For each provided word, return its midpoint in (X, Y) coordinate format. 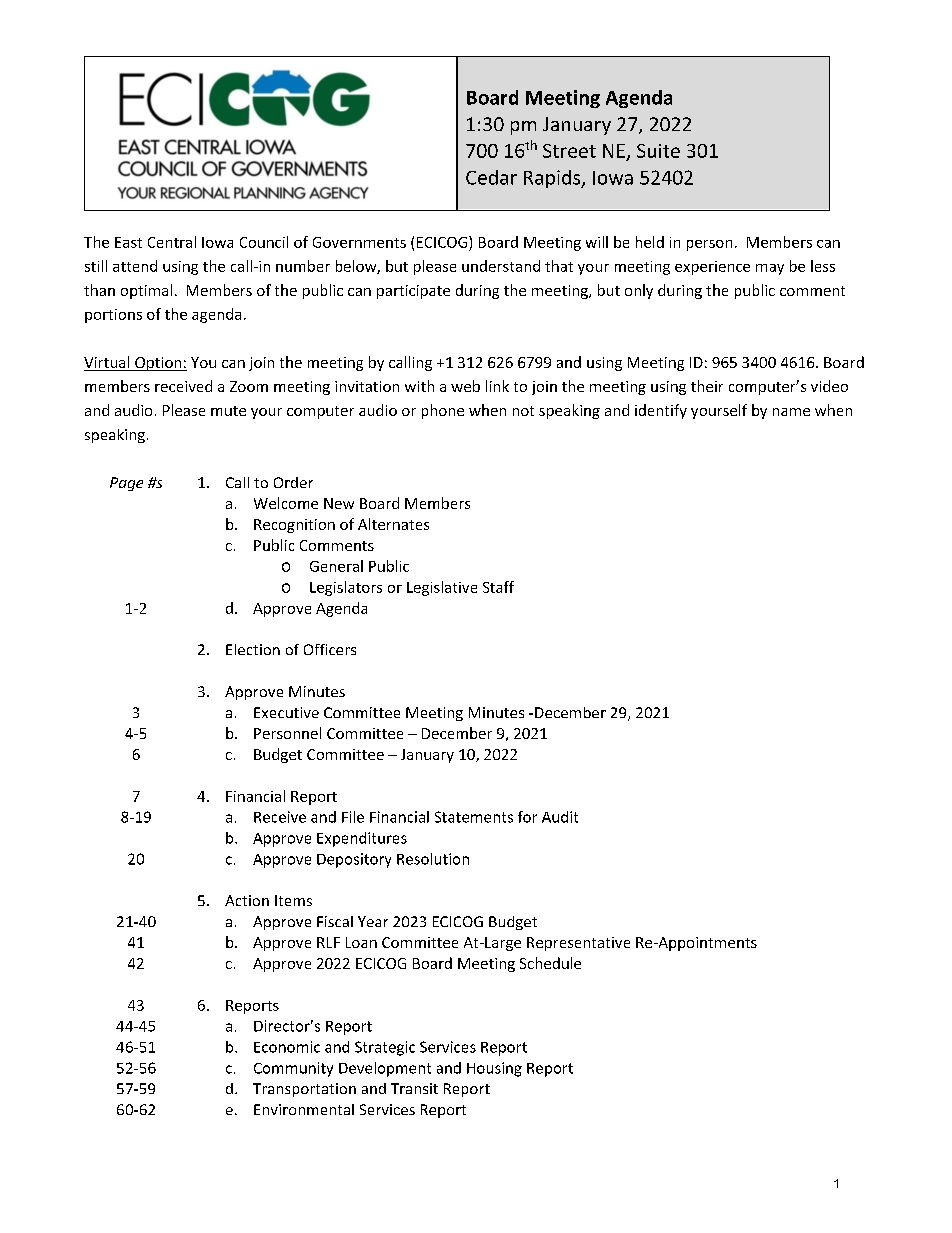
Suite (658, 151)
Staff (498, 587)
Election (253, 649)
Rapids (553, 179)
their (707, 386)
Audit (560, 817)
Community (293, 1069)
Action (247, 900)
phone (443, 411)
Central (172, 242)
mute (228, 411)
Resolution (433, 859)
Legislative (442, 588)
